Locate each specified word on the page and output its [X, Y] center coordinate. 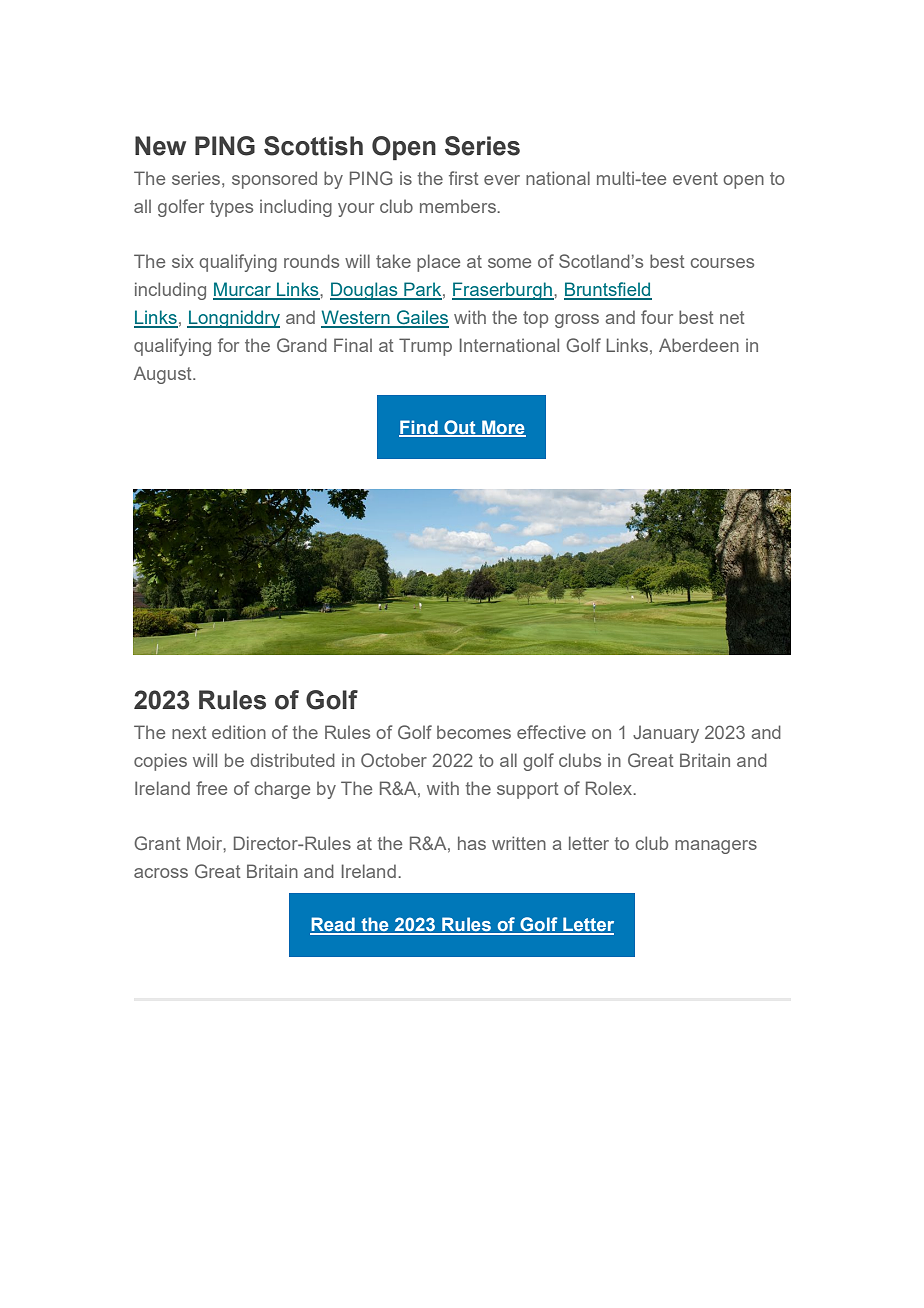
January [666, 734]
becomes [474, 732]
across [161, 873]
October [394, 760]
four [657, 317]
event [695, 178]
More [503, 428]
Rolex [610, 788]
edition [239, 732]
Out [460, 428]
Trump [425, 347]
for [228, 345]
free [211, 788]
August [164, 375]
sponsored [274, 180]
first [464, 178]
